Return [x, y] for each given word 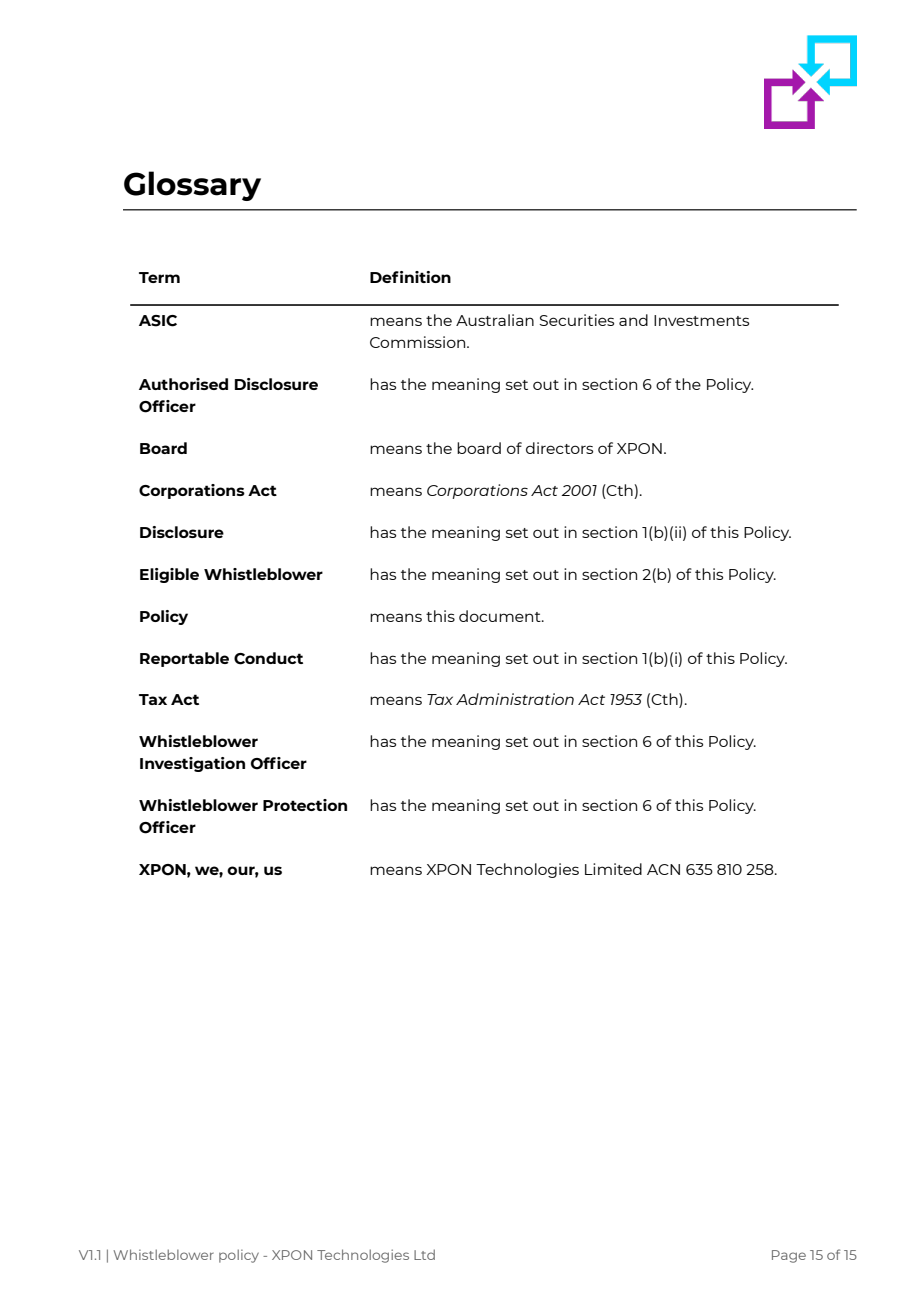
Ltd [424, 1254]
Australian [495, 320]
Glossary [192, 186]
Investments [701, 320]
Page [789, 1256]
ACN [663, 869]
